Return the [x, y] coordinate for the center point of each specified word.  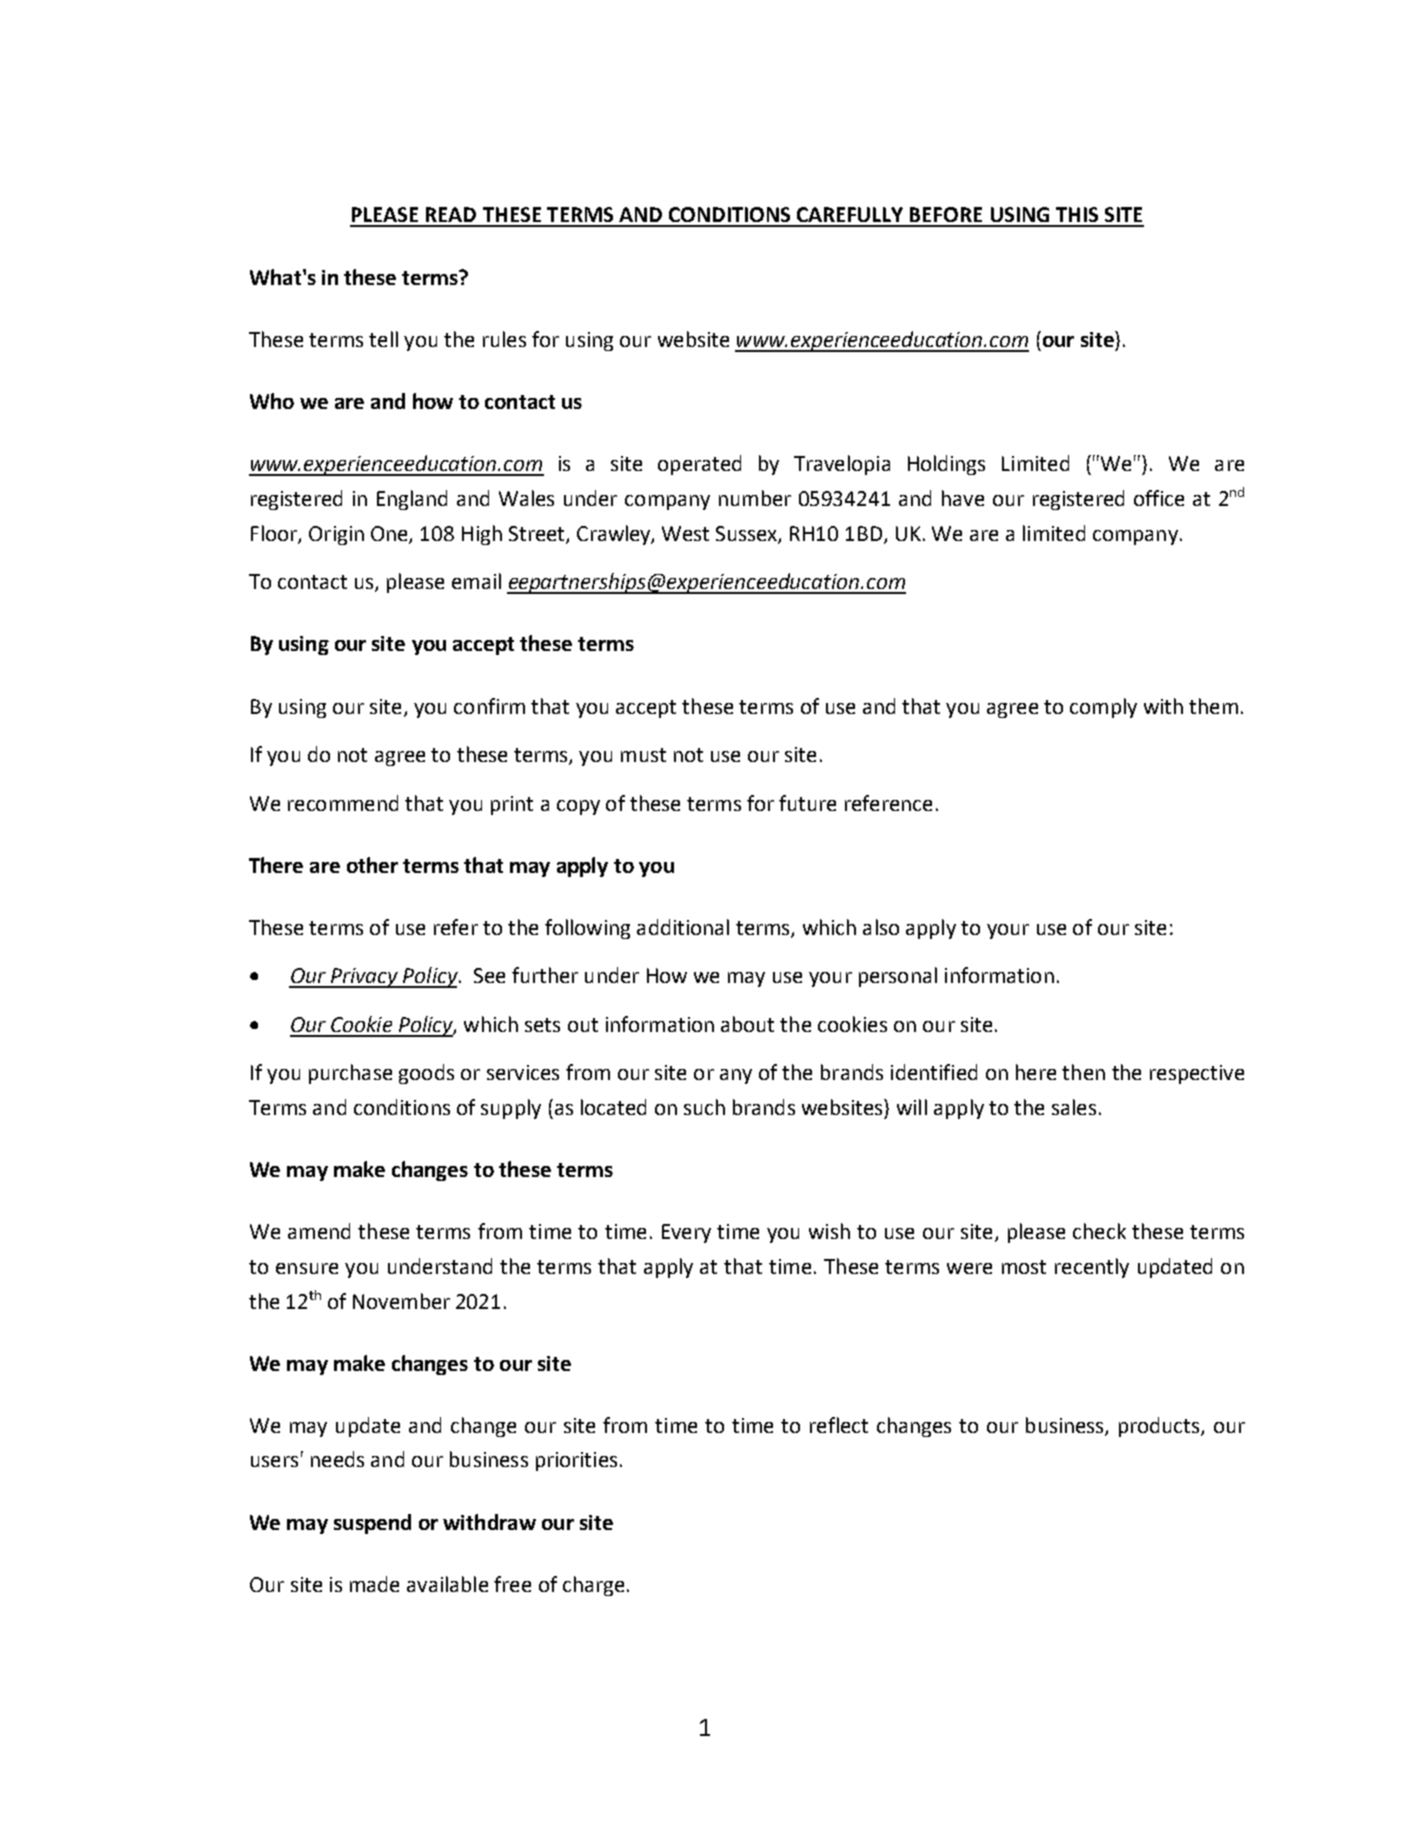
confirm [489, 706]
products [1160, 1427]
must [643, 755]
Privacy [364, 978]
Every [686, 1233]
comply [1103, 708]
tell [383, 339]
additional [683, 927]
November [401, 1301]
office [1159, 498]
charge [593, 1586]
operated [699, 465]
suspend [372, 1524]
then [1083, 1072]
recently [1092, 1268]
